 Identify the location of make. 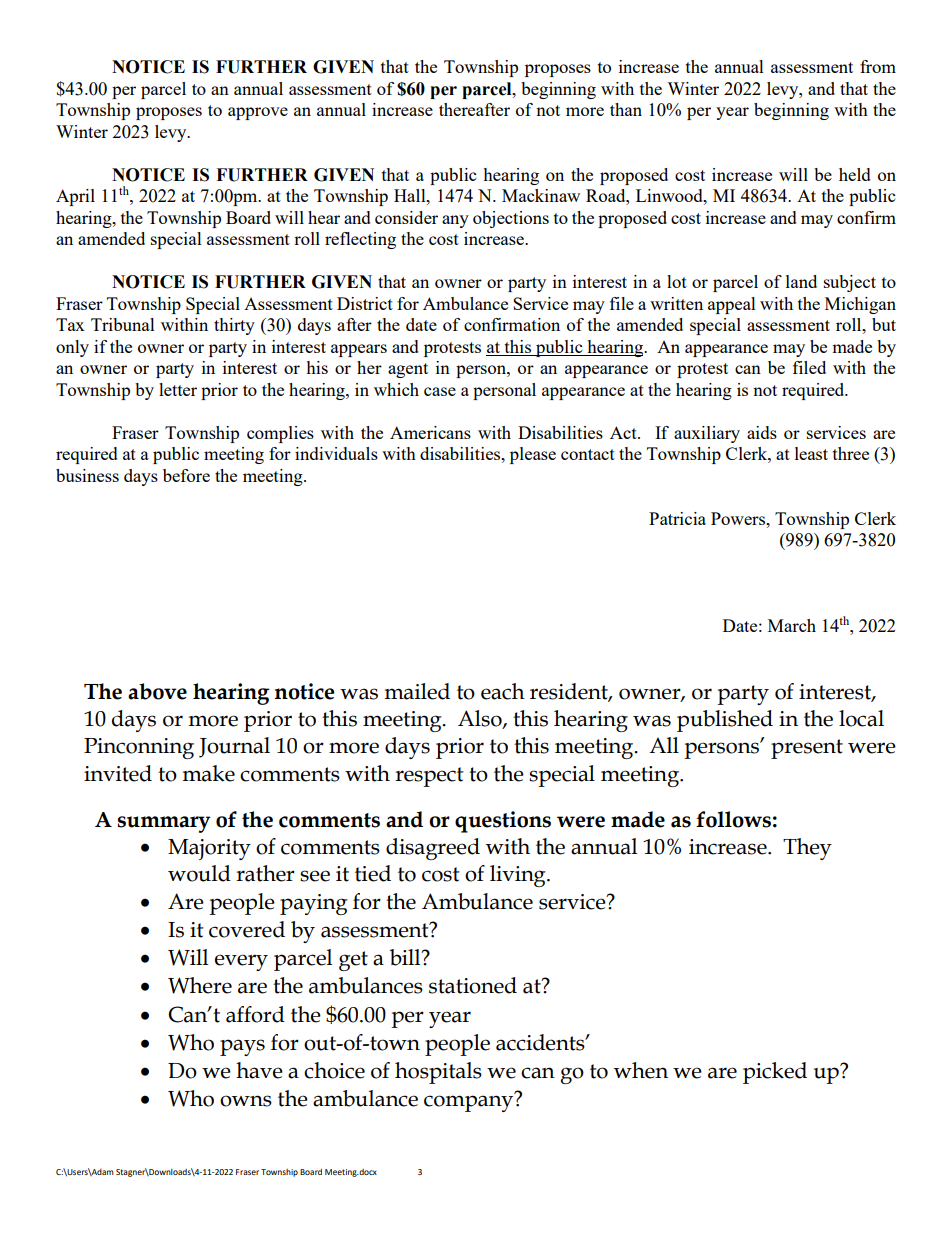
(209, 773).
